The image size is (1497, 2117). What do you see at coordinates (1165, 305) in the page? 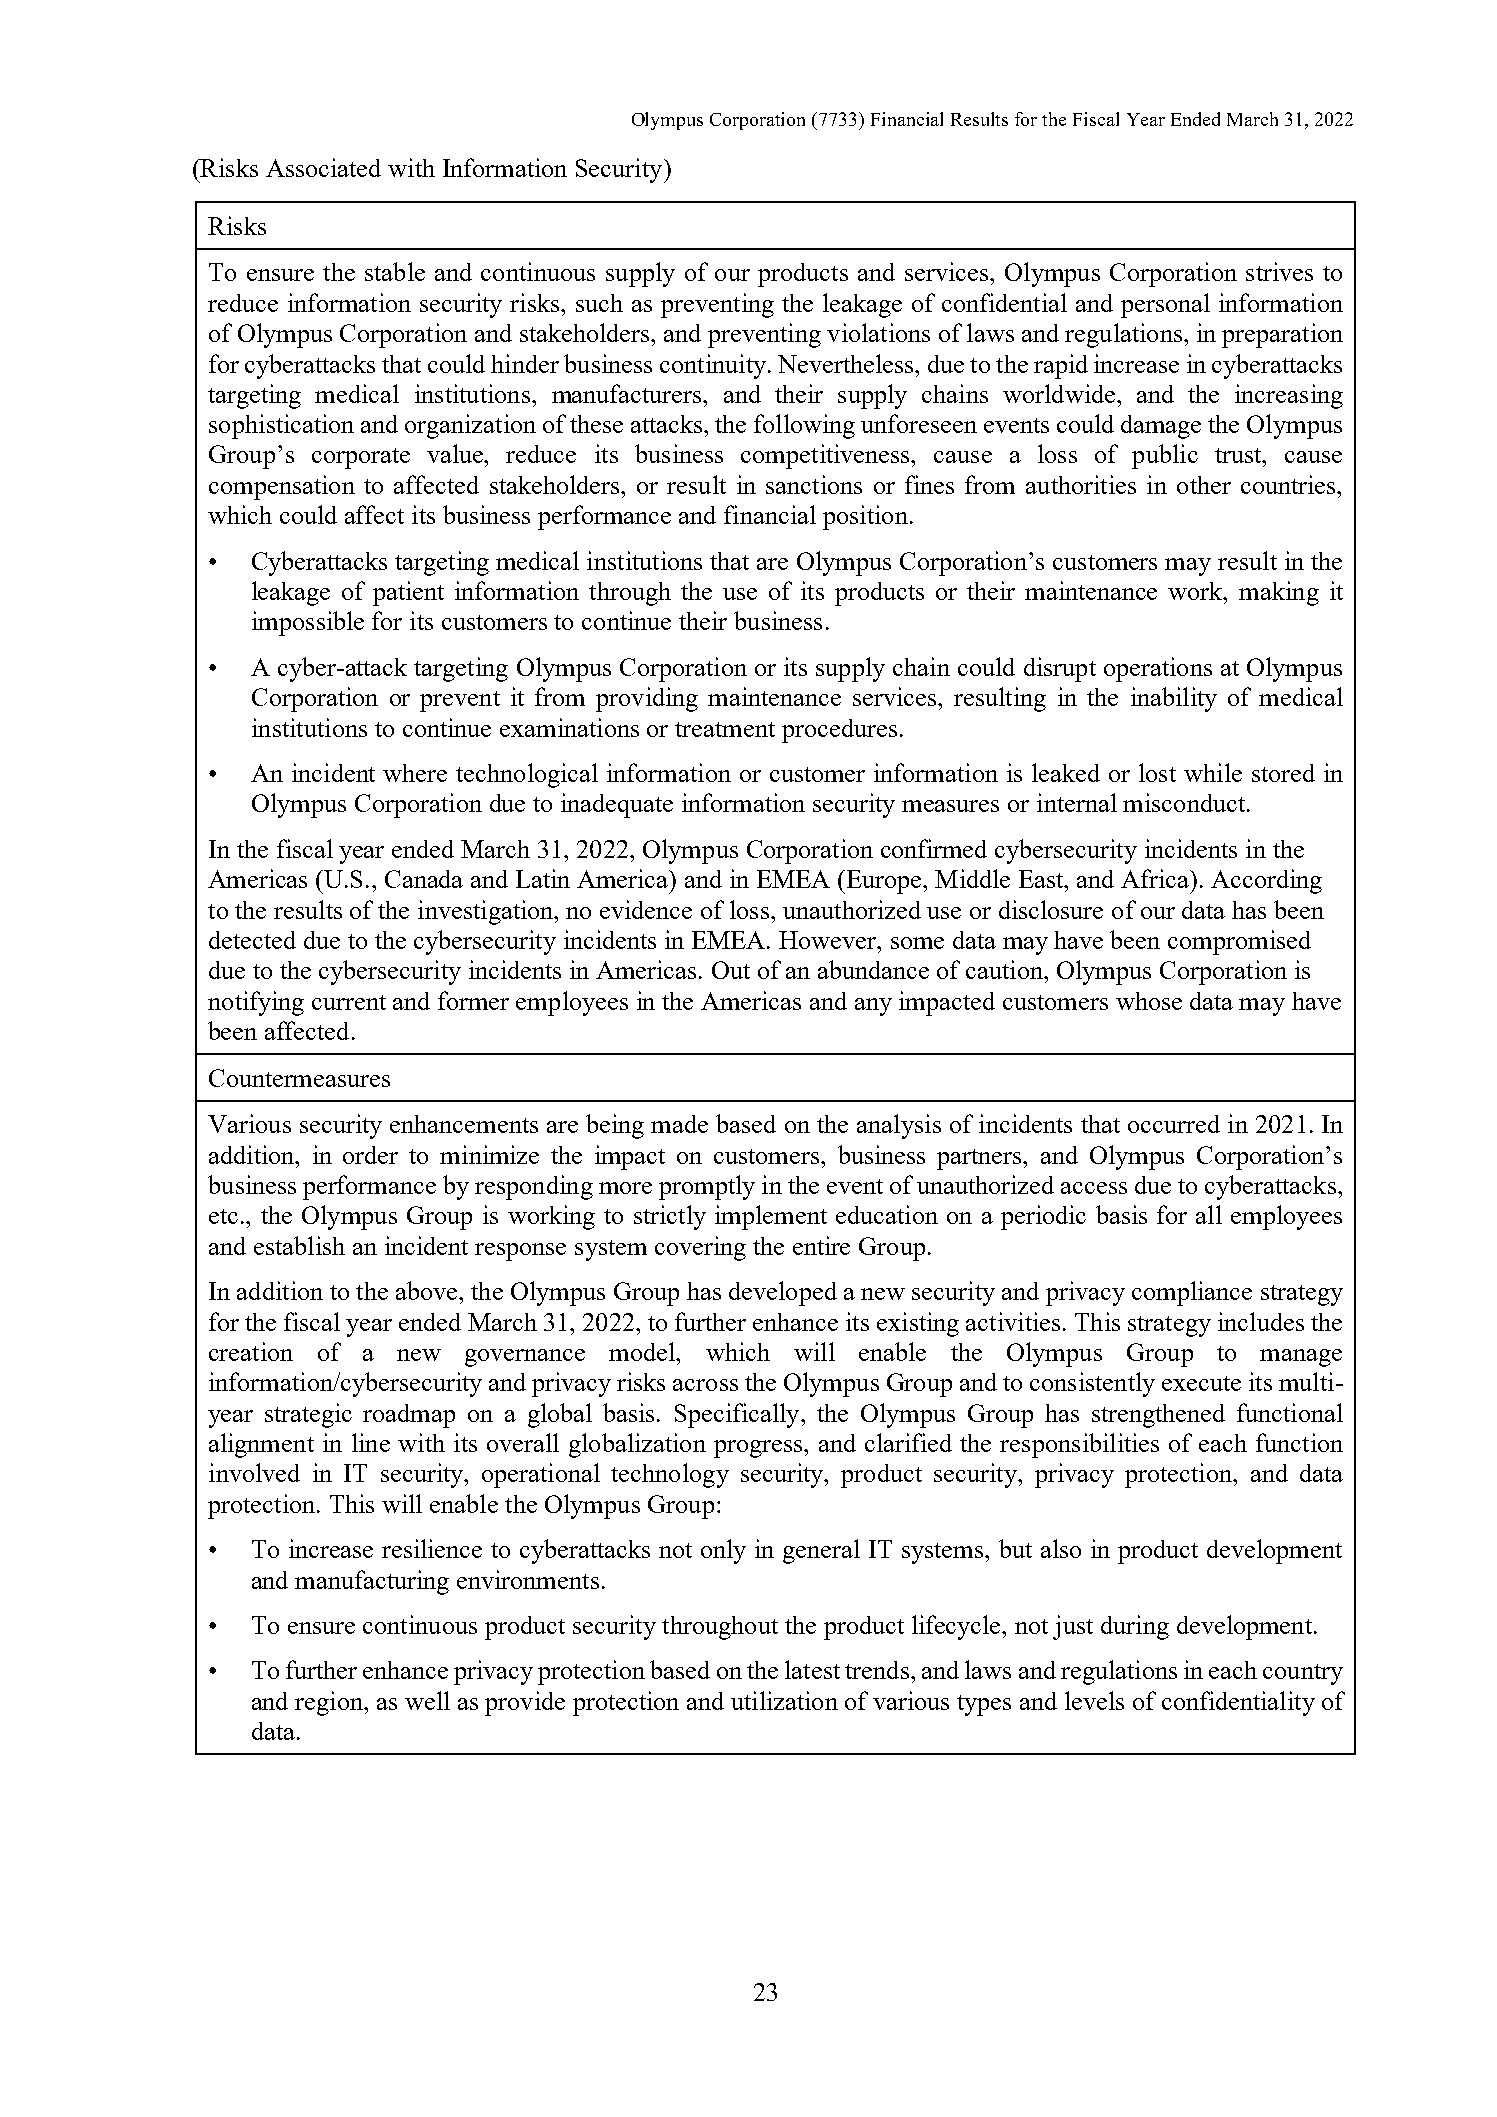
I see `personal` at bounding box center [1165, 305].
